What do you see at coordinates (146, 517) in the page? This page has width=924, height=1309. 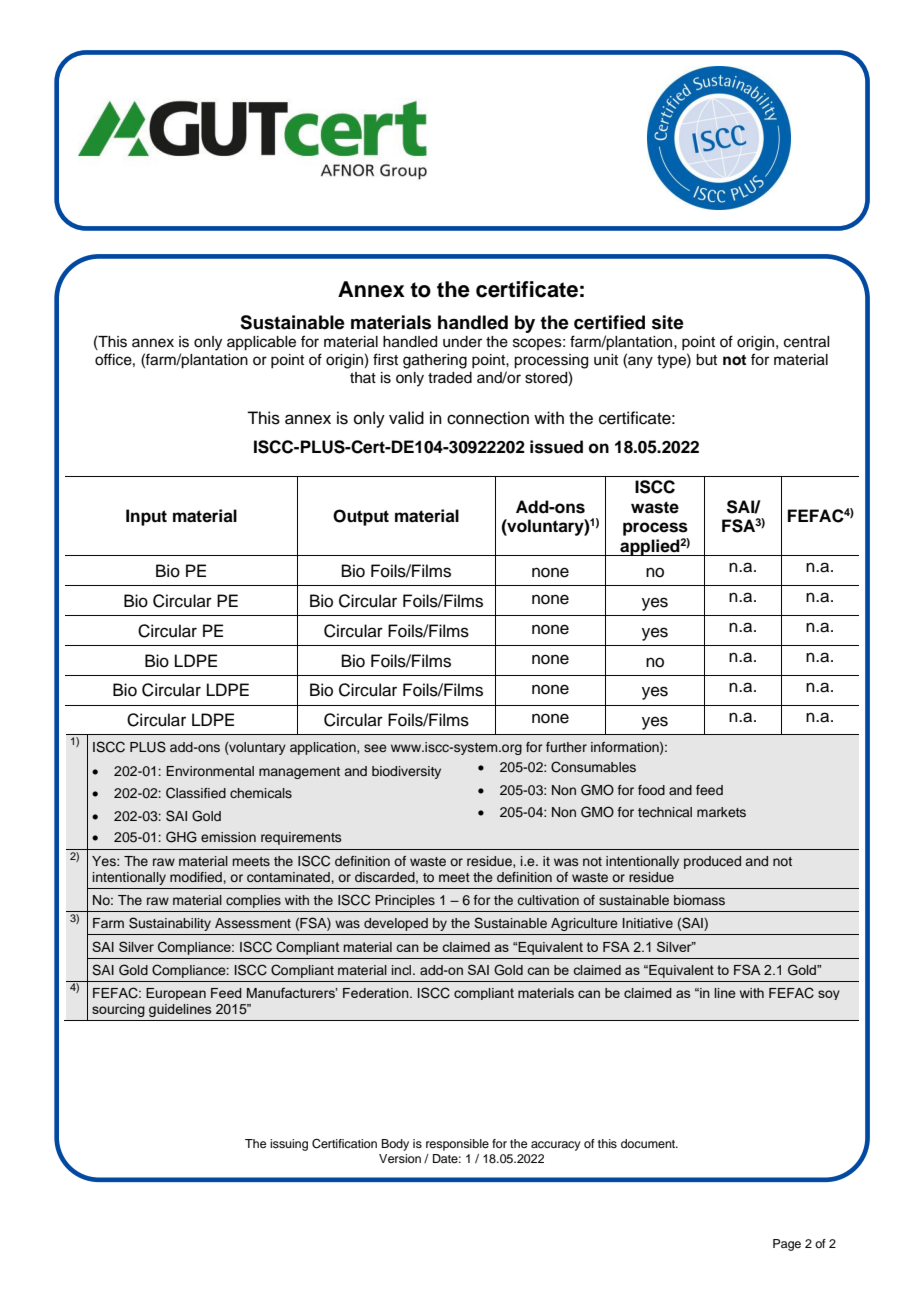 I see `Input` at bounding box center [146, 517].
